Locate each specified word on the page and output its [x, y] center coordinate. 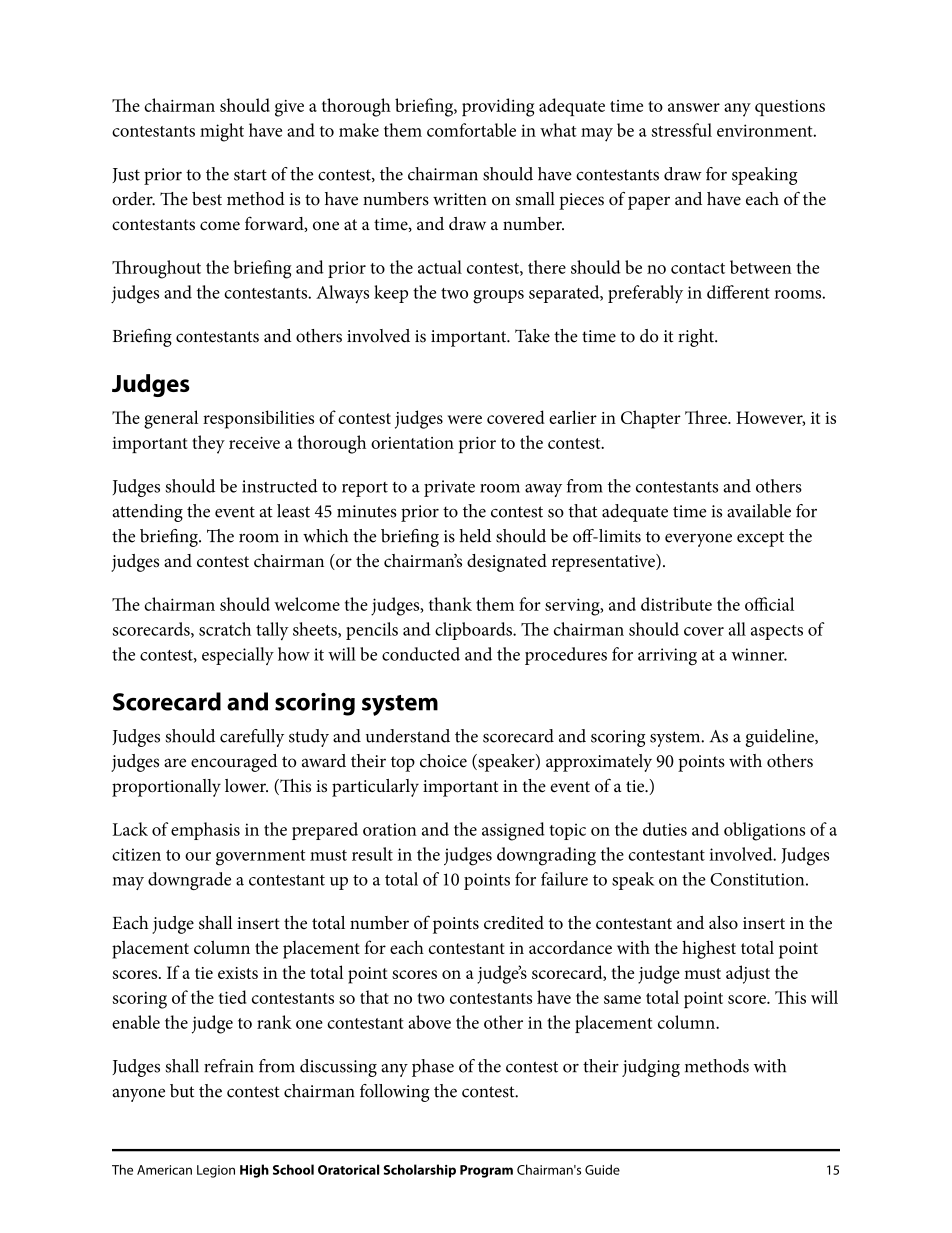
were [464, 419]
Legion [216, 1171]
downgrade [189, 881]
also [723, 923]
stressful [681, 130]
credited [514, 923]
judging [651, 1068]
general [171, 419]
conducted [421, 654]
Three [707, 417]
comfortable [471, 130]
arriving [667, 657]
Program [486, 1171]
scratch [225, 629]
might [222, 132]
